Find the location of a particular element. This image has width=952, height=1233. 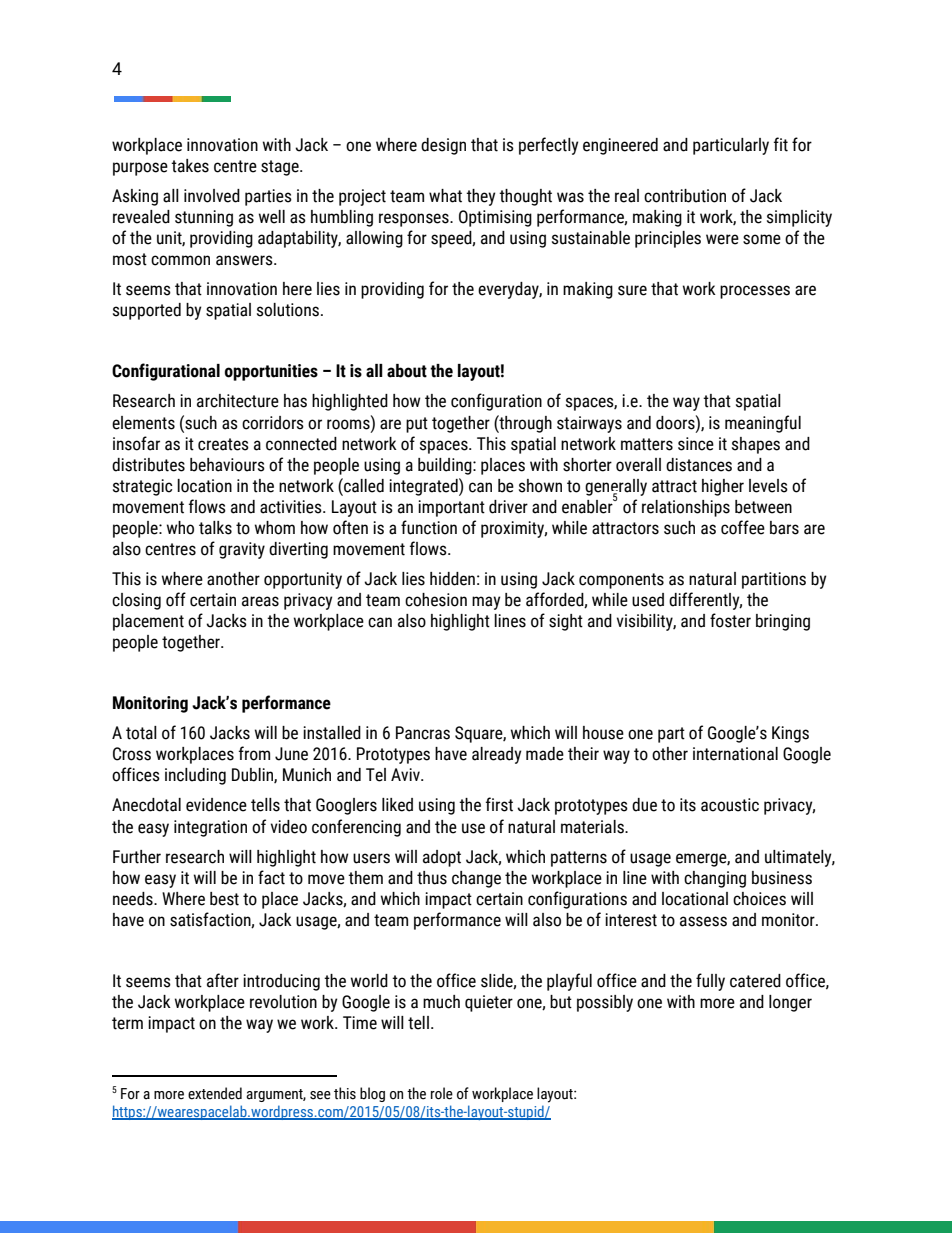

may is located at coordinates (486, 603).
